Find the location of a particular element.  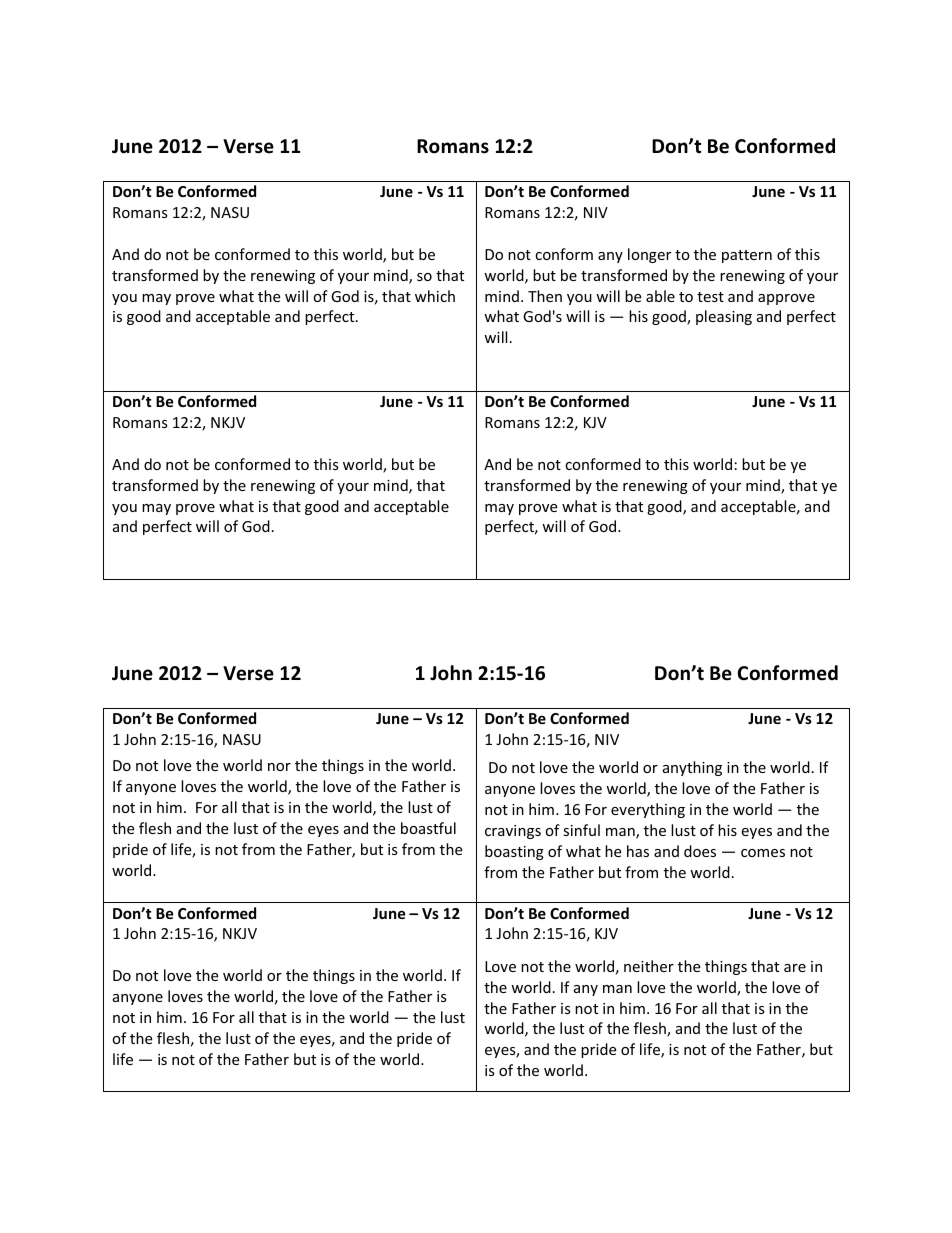

anything is located at coordinates (692, 768).
